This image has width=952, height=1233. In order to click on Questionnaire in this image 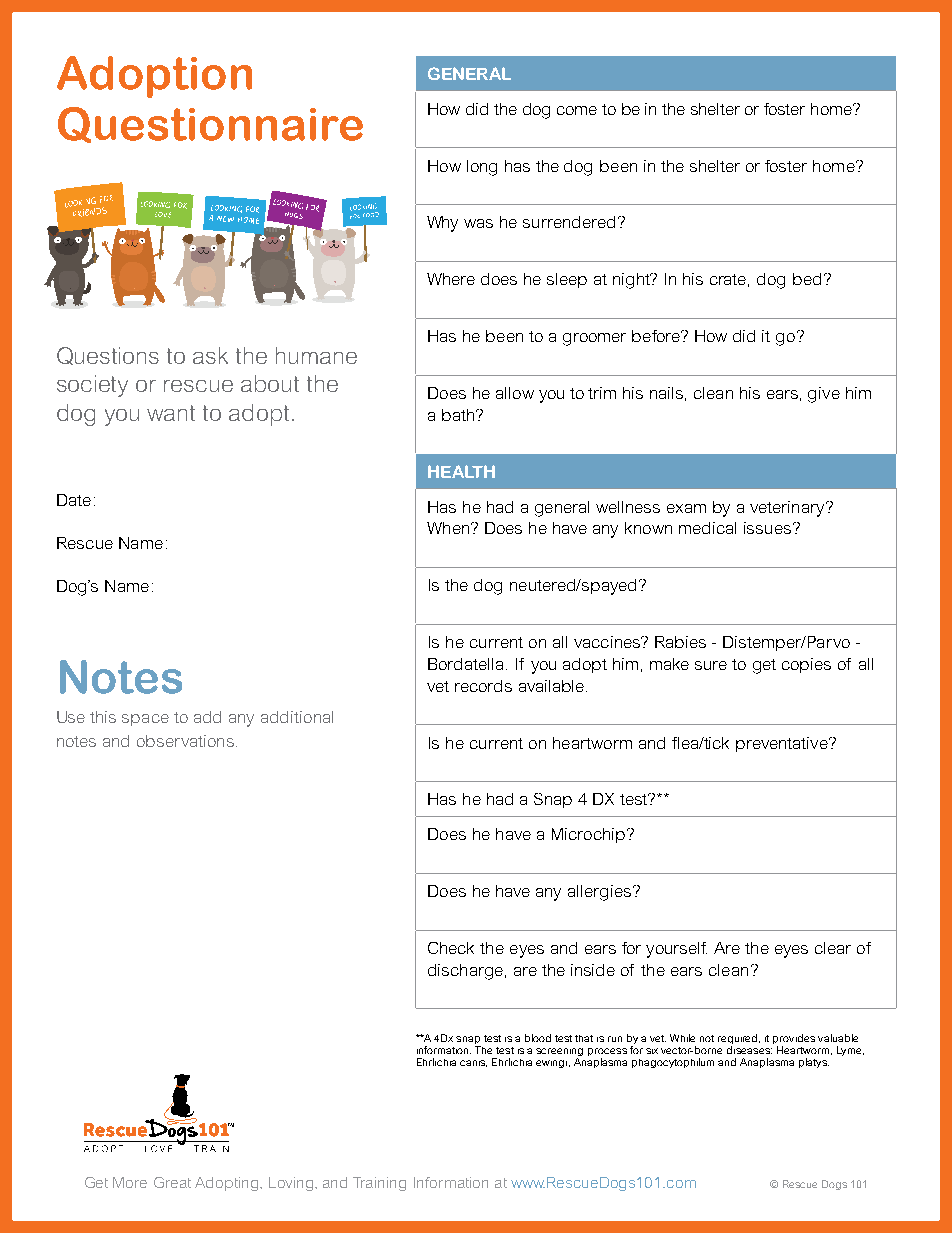, I will do `click(210, 125)`.
